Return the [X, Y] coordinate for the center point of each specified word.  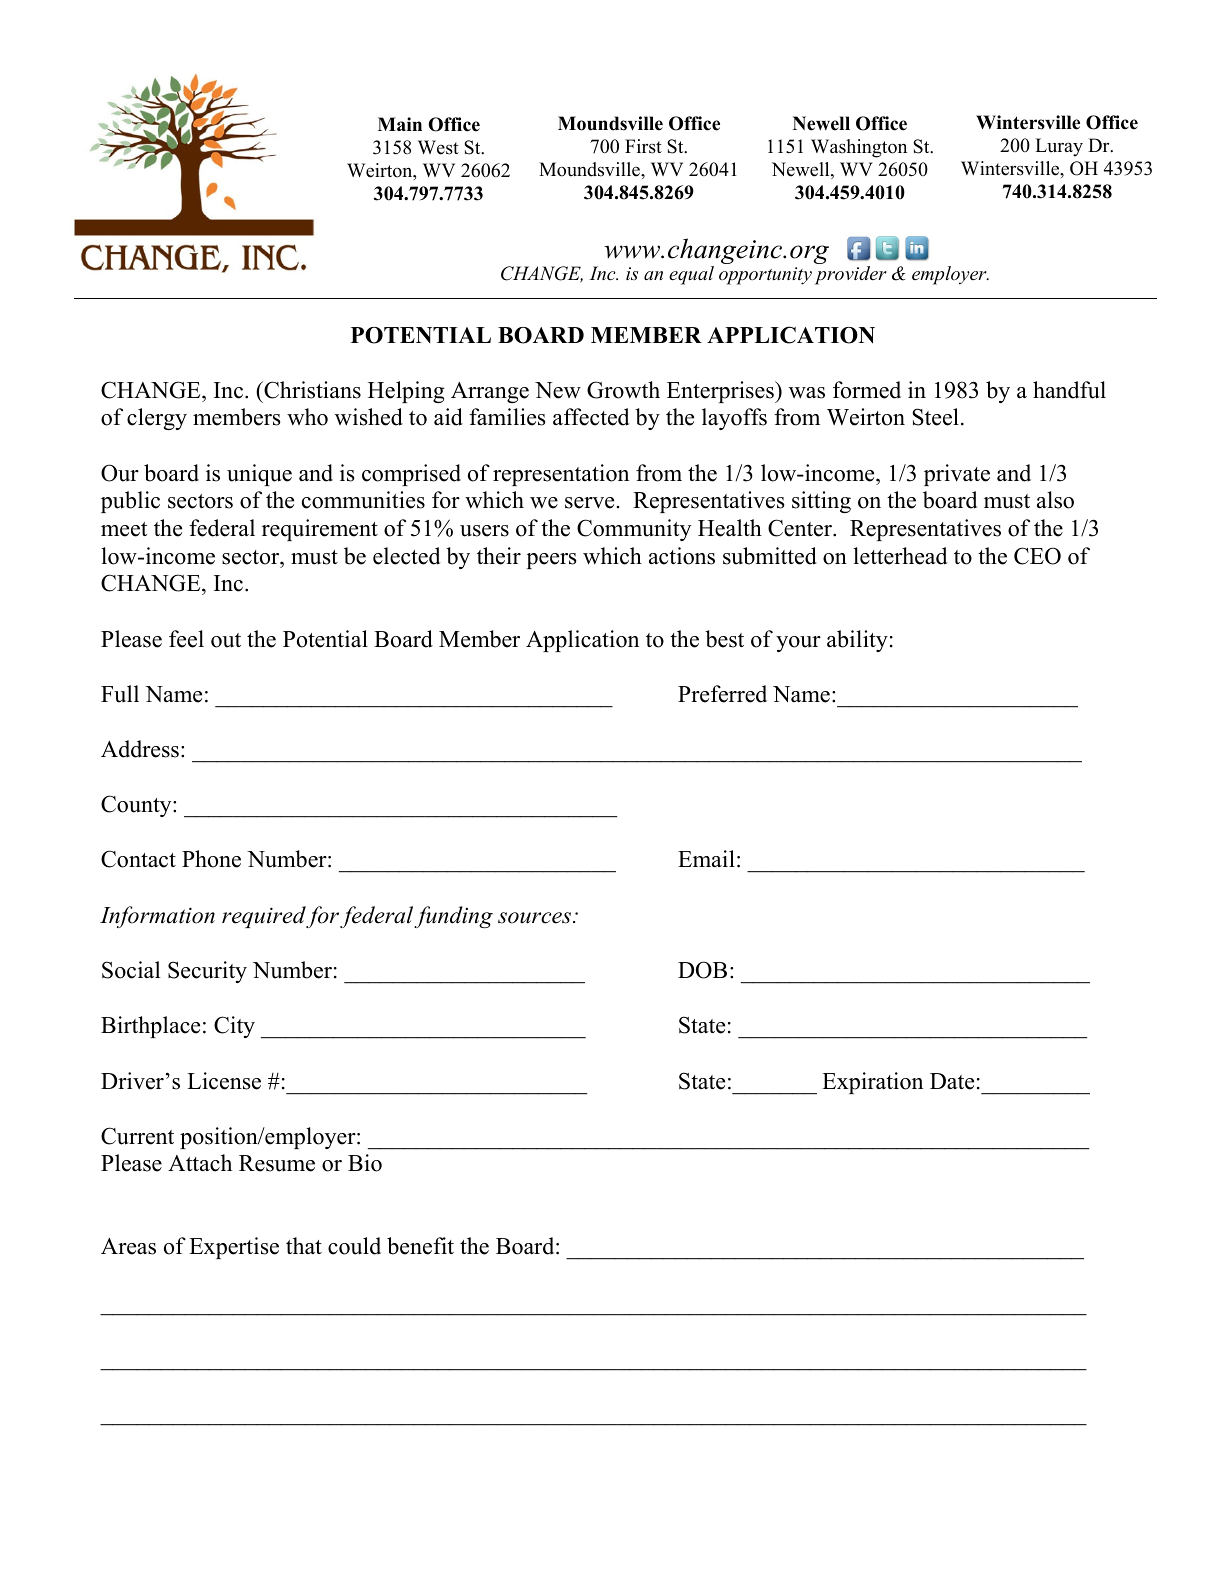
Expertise [234, 1248]
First [643, 146]
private [957, 475]
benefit [420, 1246]
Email [706, 858]
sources [536, 918]
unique [259, 475]
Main [400, 124]
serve [589, 503]
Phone [211, 859]
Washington [859, 148]
